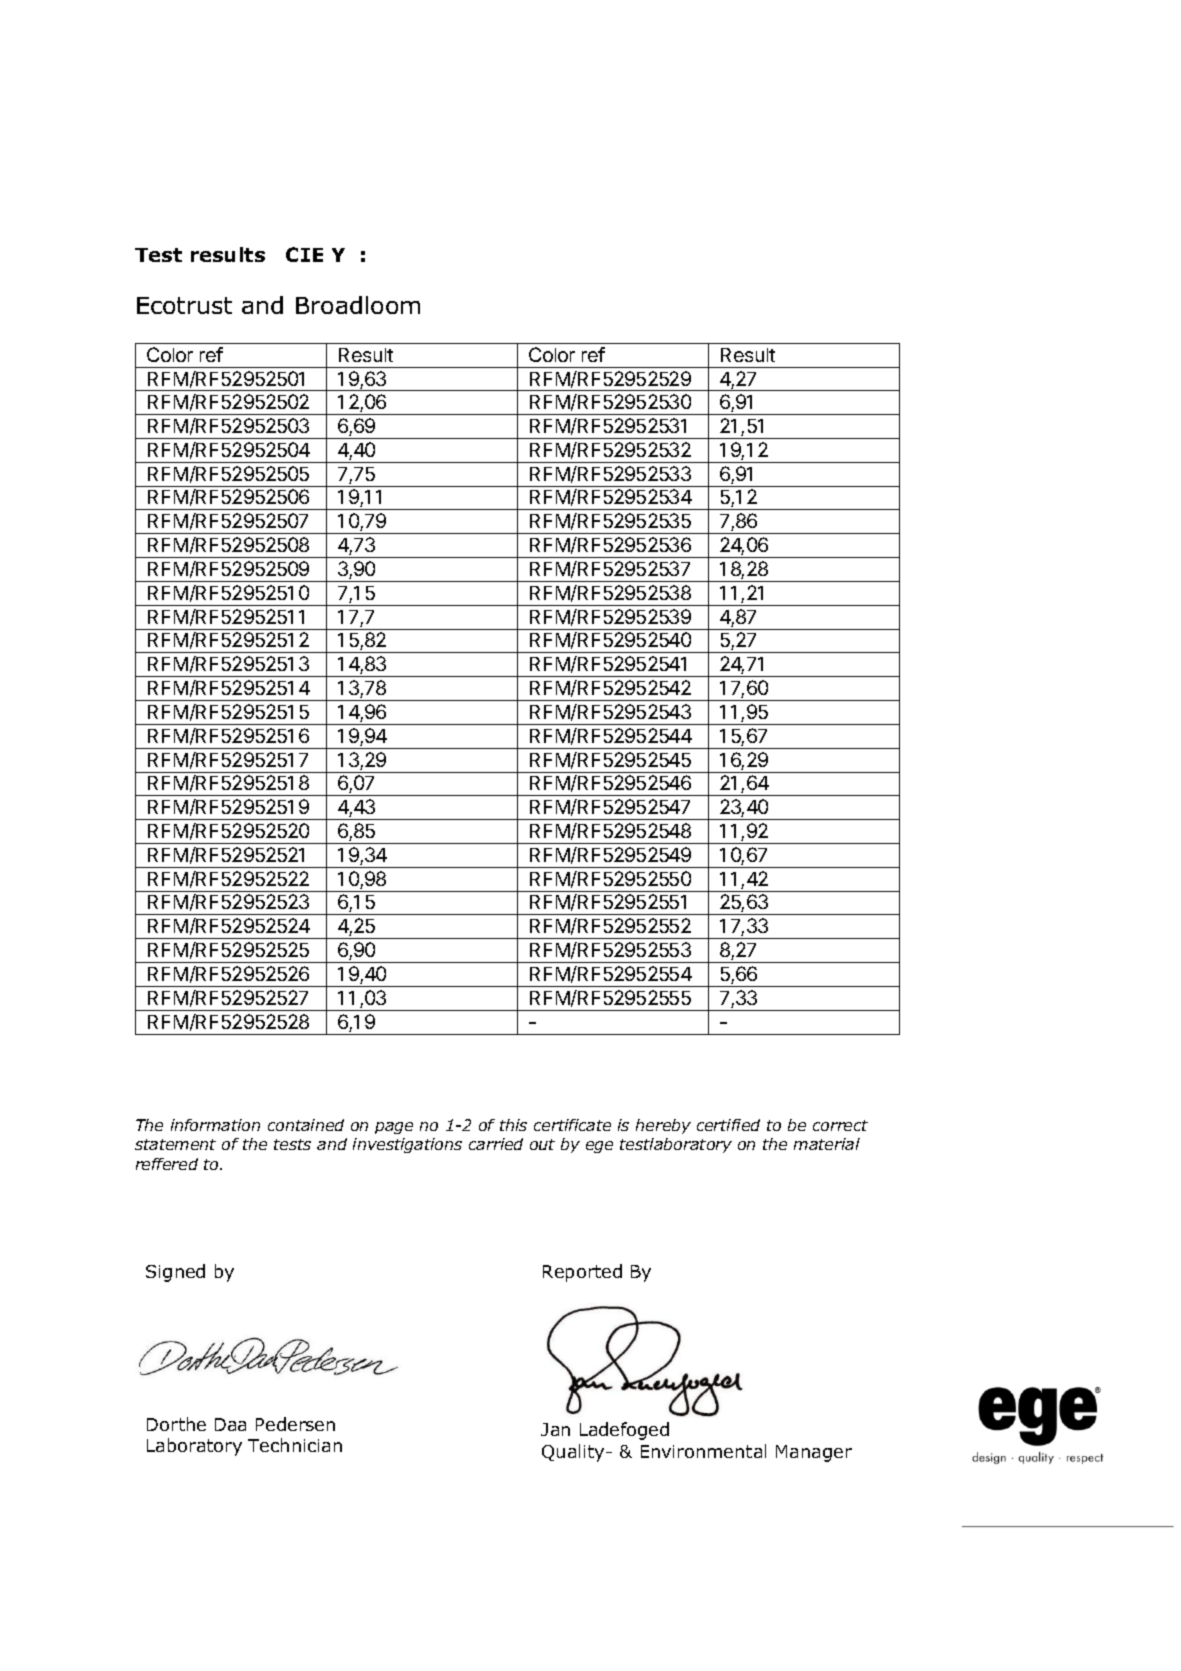 Image resolution: width=1181 pixels, height=1671 pixels. Describe the element at coordinates (230, 1424) in the screenshot. I see `Daa` at that location.
